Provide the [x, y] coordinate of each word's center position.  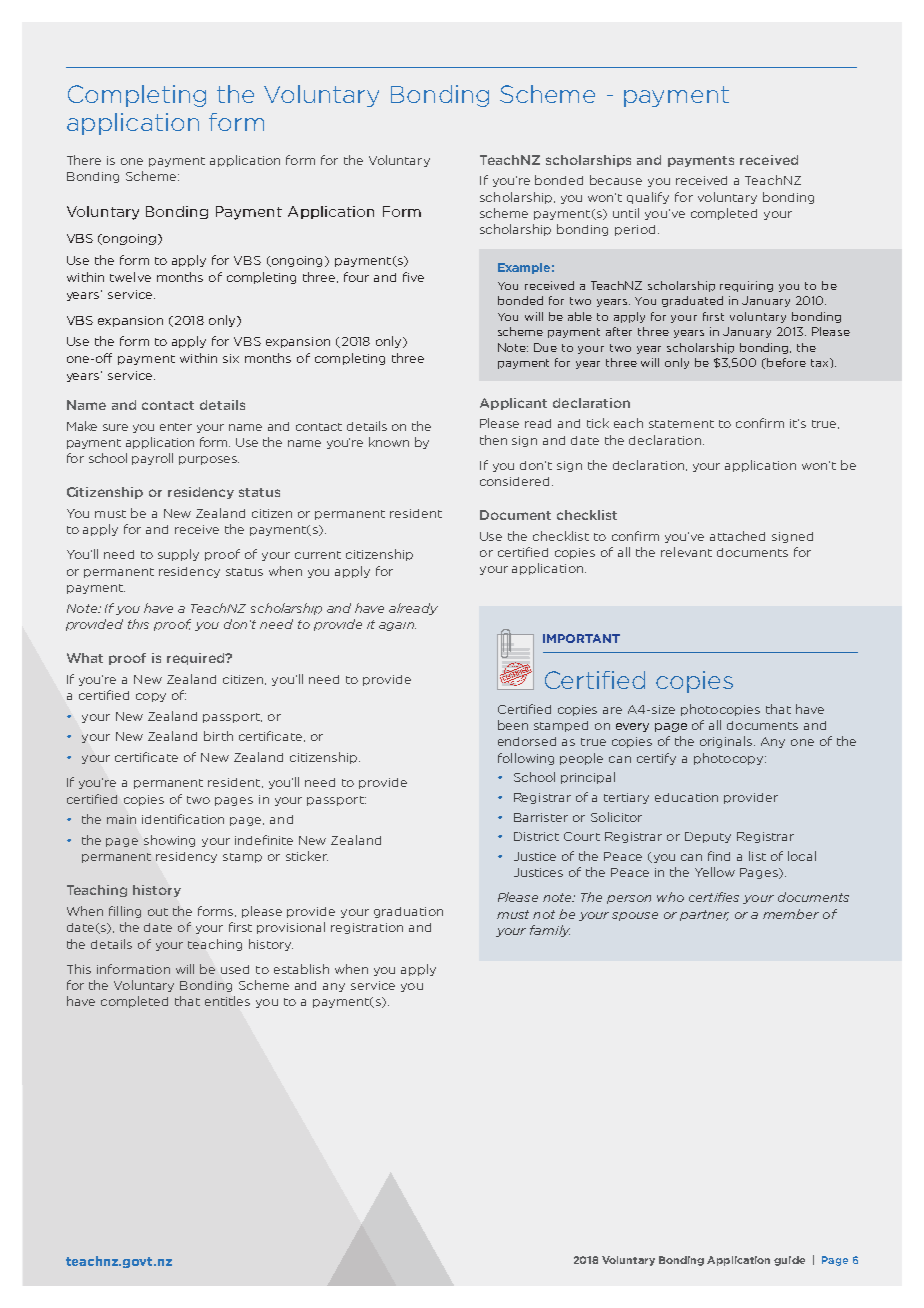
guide [789, 1261]
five [413, 277]
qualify [648, 198]
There [84, 160]
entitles [227, 1001]
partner [704, 915]
